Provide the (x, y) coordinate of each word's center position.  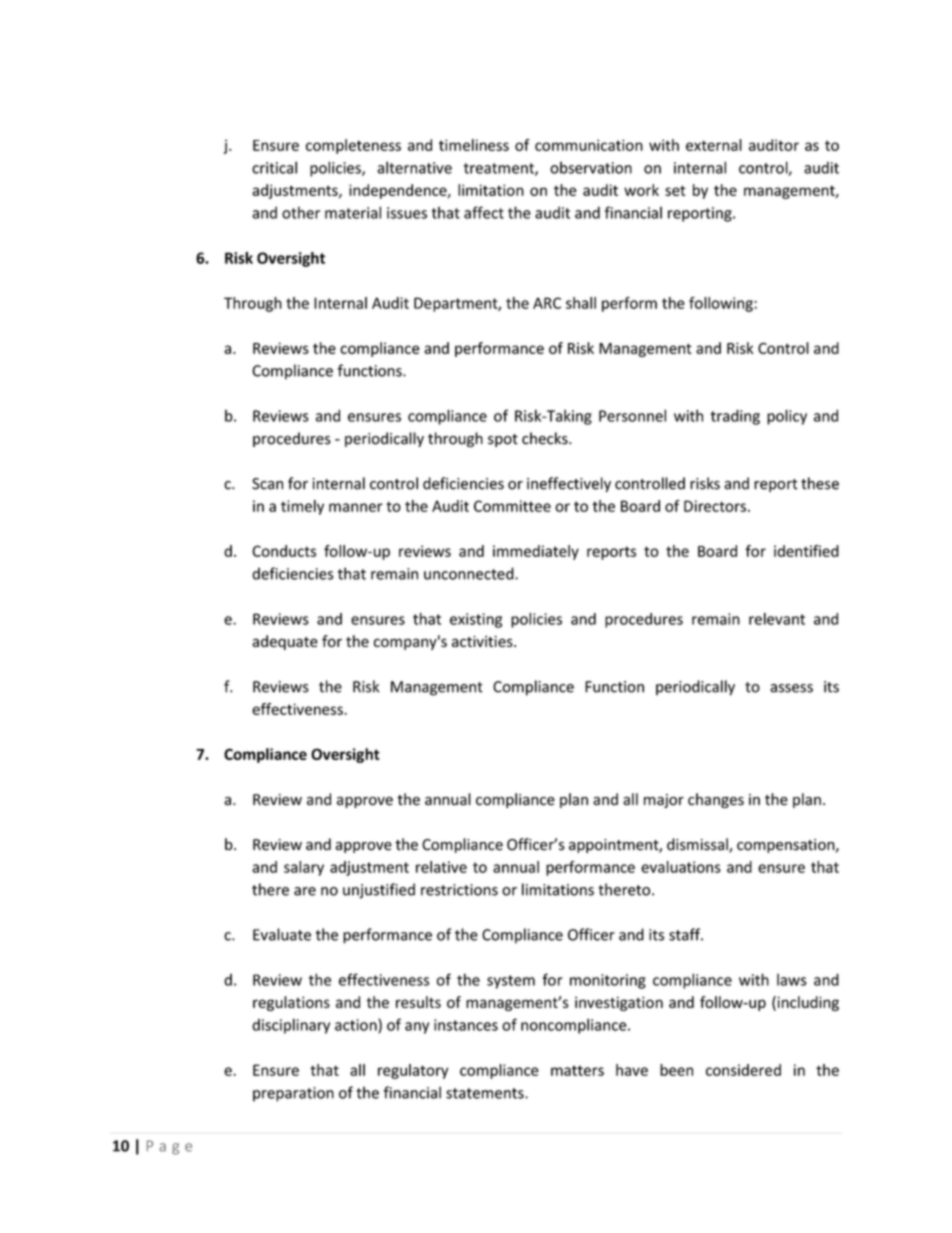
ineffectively (569, 484)
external (714, 145)
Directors (715, 506)
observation (591, 167)
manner (356, 507)
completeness (353, 146)
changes (716, 800)
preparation (293, 1094)
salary (304, 868)
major (664, 801)
